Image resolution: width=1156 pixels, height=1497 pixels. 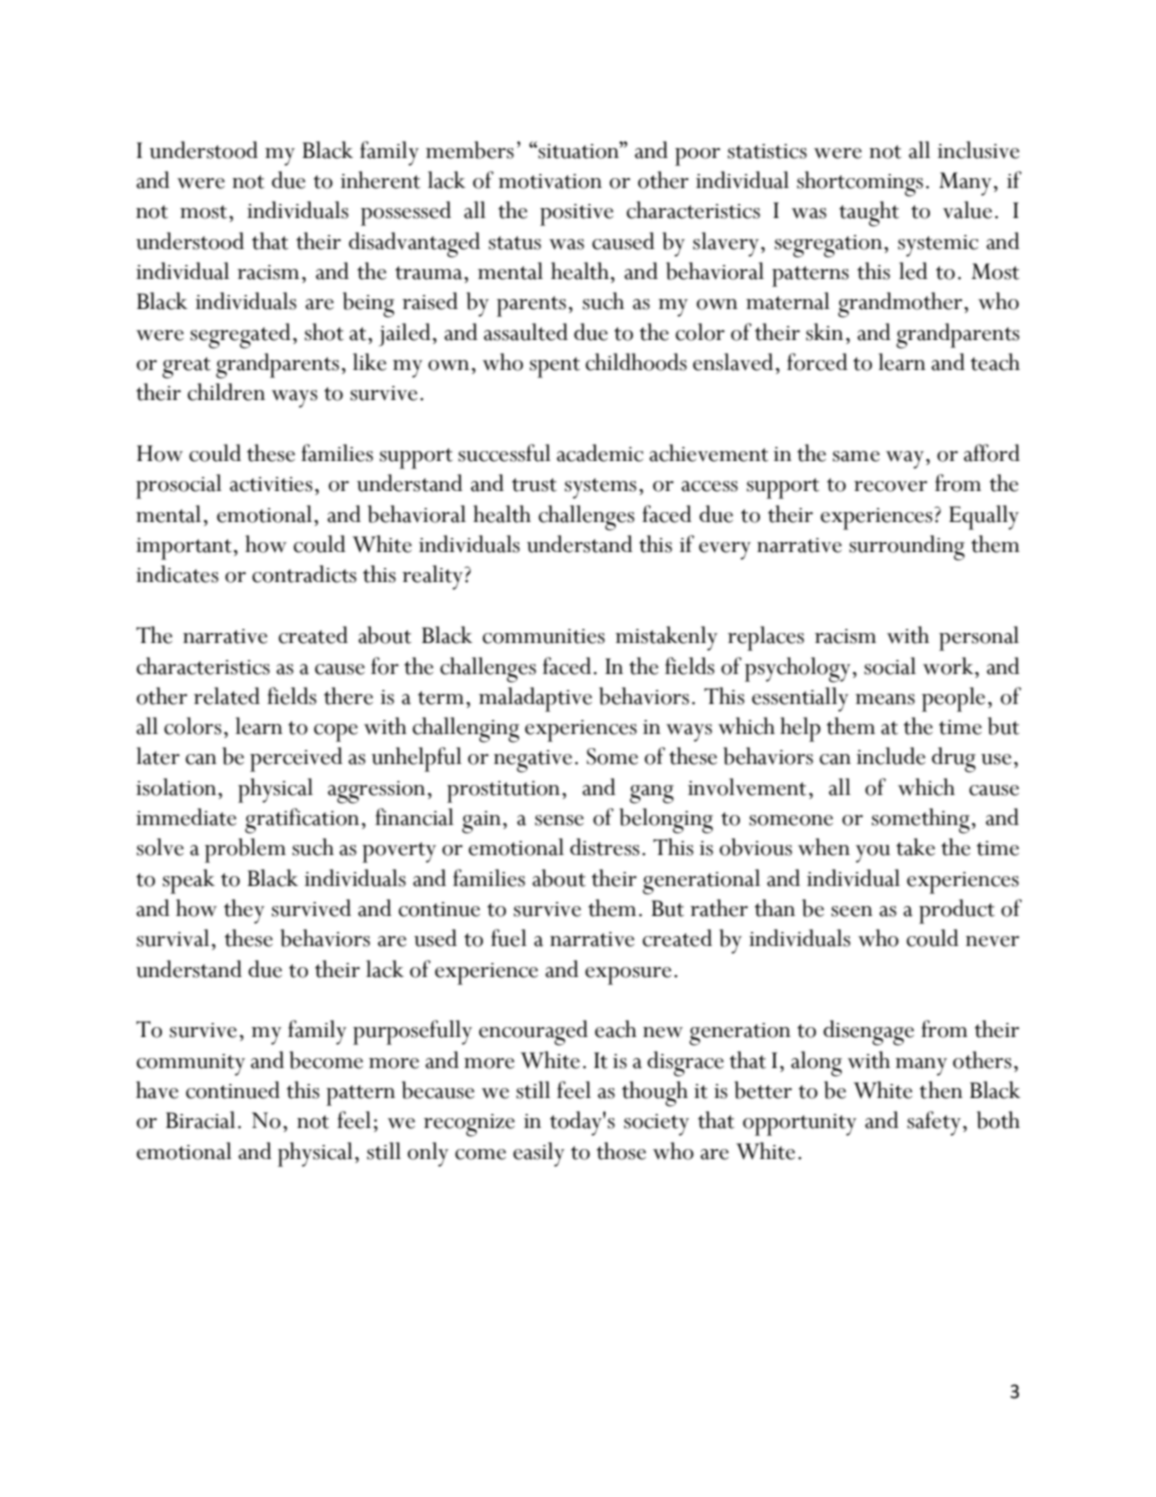 I want to click on communities, so click(x=544, y=636).
